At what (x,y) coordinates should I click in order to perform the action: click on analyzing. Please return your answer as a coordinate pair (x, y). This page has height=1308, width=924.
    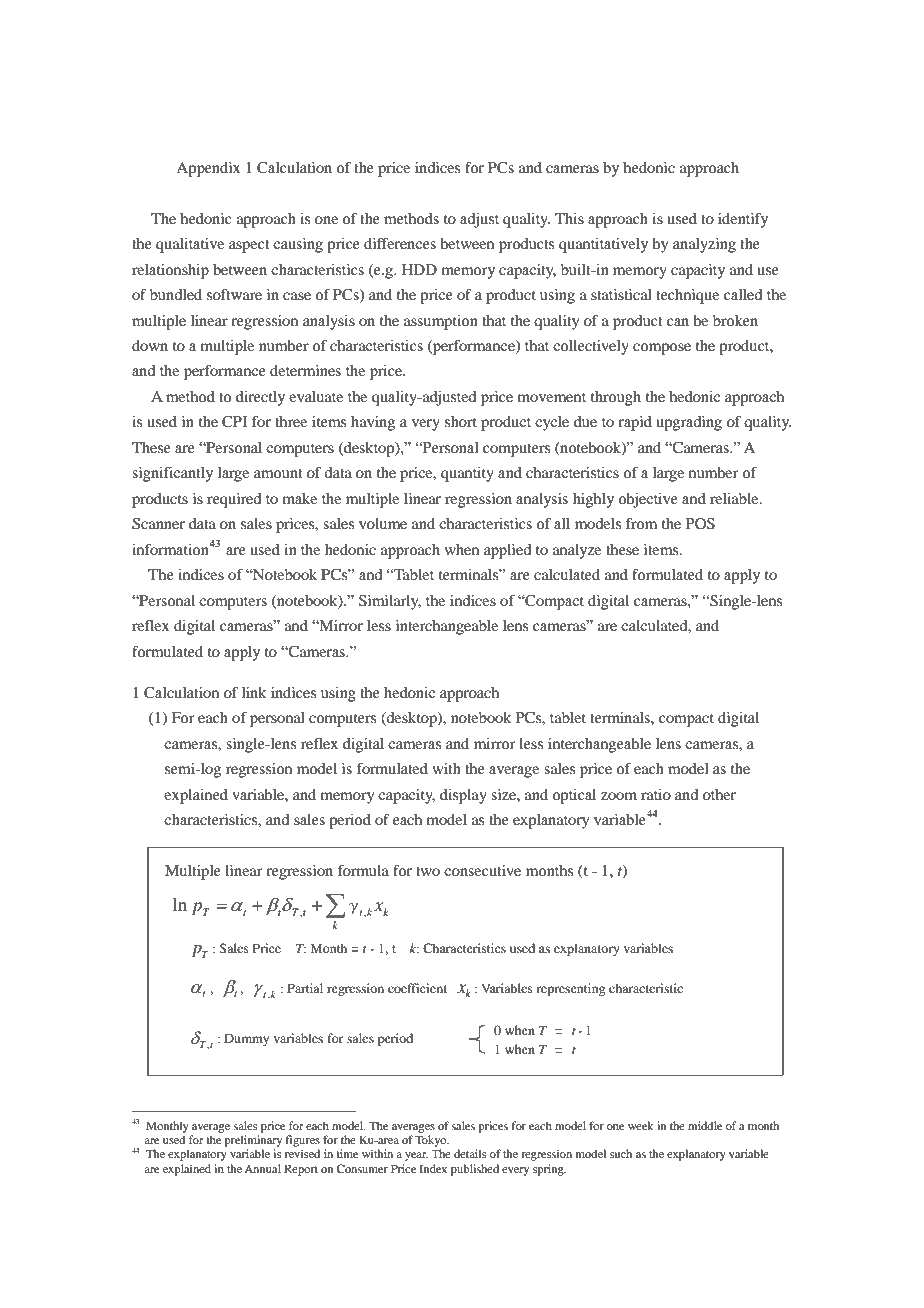
    Looking at the image, I should click on (704, 245).
